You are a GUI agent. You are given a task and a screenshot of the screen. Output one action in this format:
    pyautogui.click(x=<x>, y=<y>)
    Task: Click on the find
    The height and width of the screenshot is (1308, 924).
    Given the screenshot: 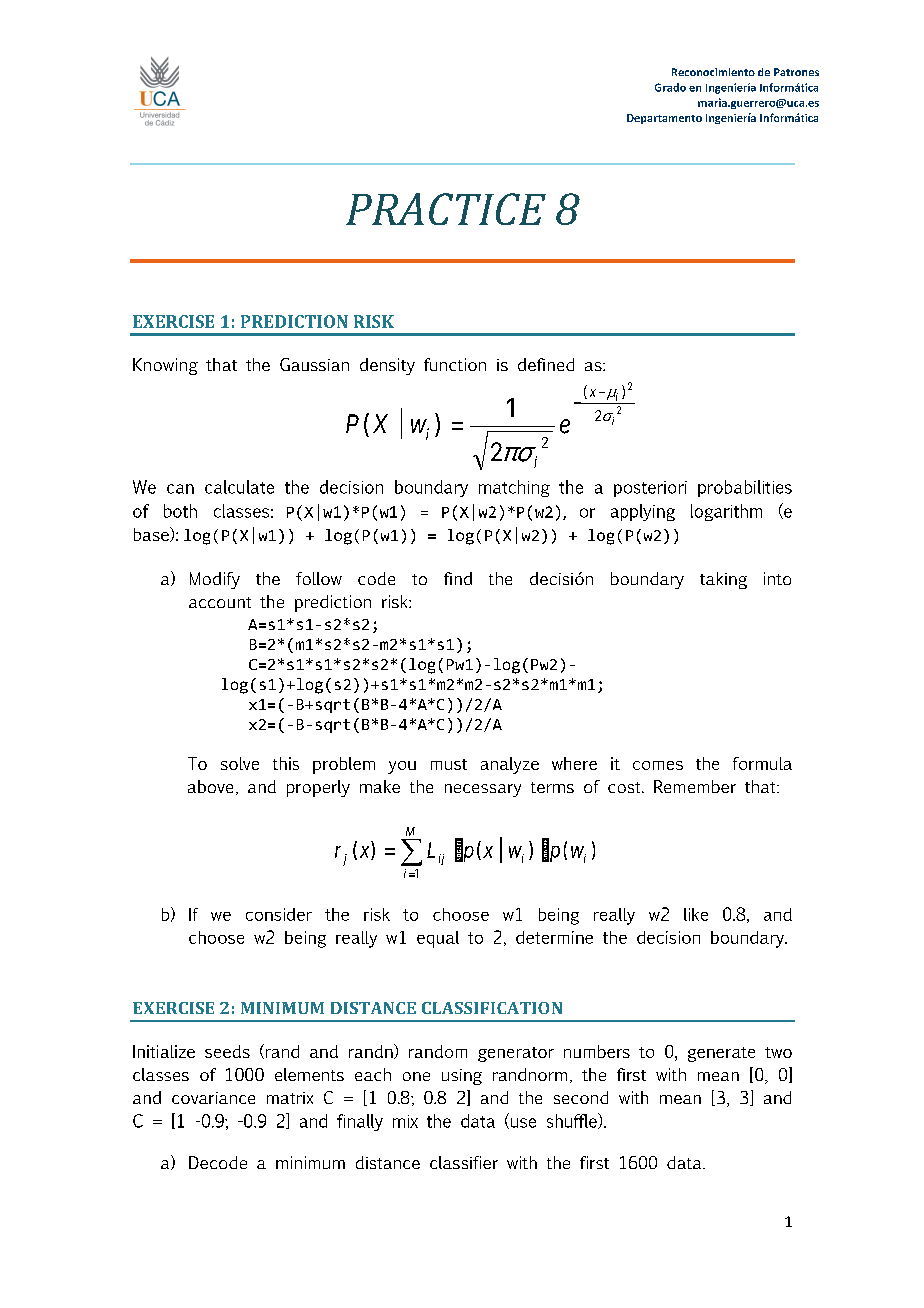 What is the action you would take?
    pyautogui.click(x=458, y=578)
